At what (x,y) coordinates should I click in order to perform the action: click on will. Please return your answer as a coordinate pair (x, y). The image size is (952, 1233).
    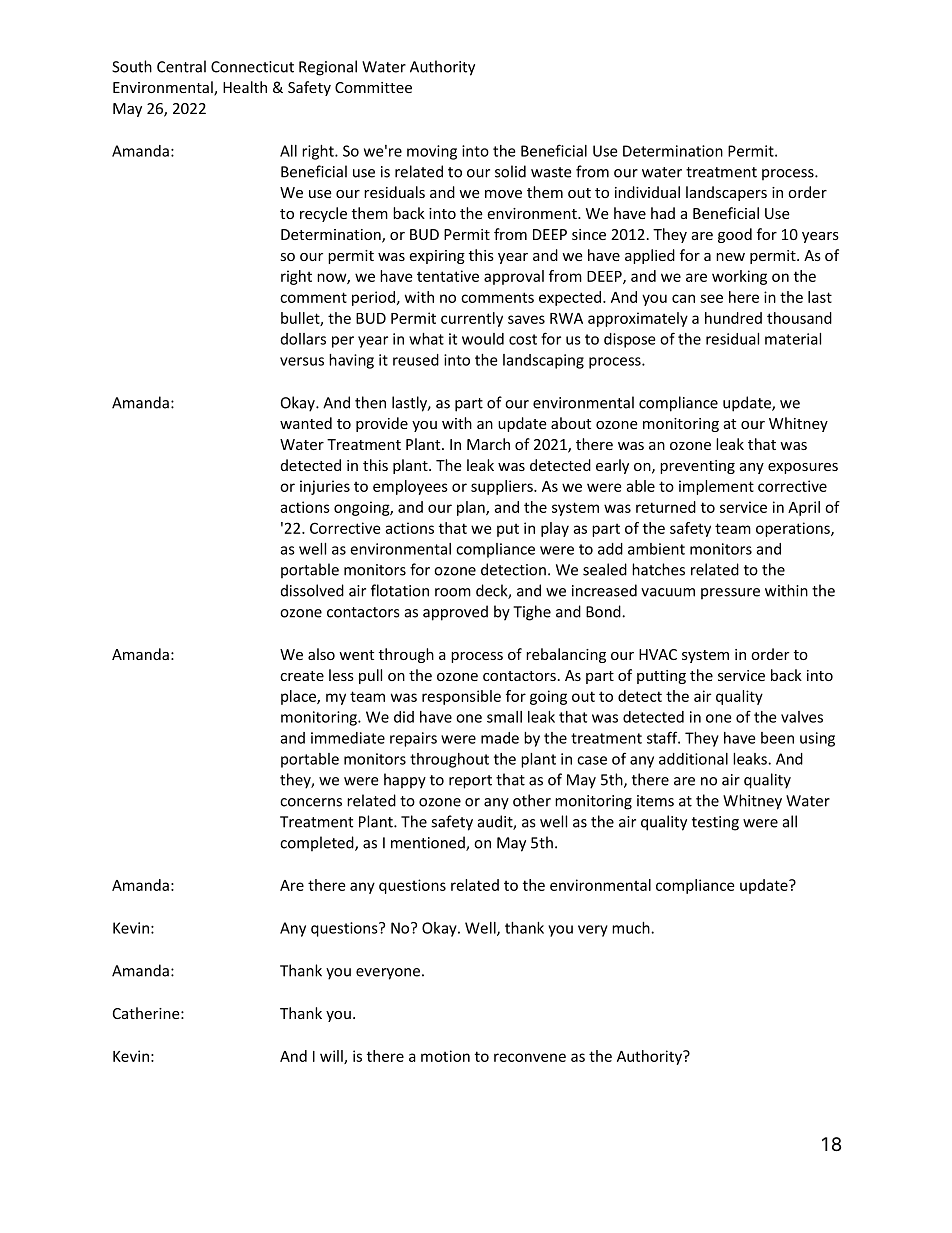
    Looking at the image, I should click on (332, 1057).
